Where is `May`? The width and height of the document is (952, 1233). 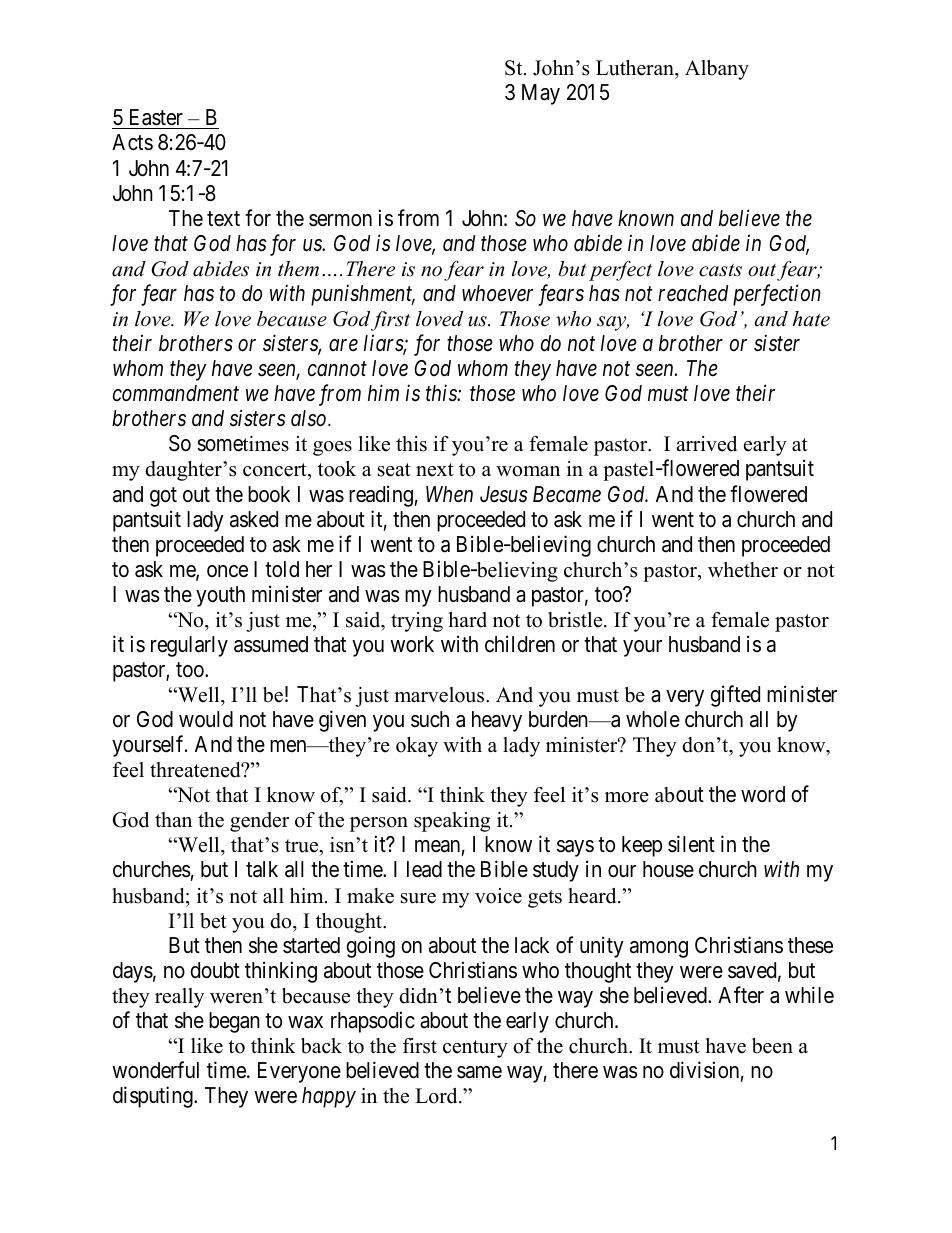
May is located at coordinates (541, 94).
